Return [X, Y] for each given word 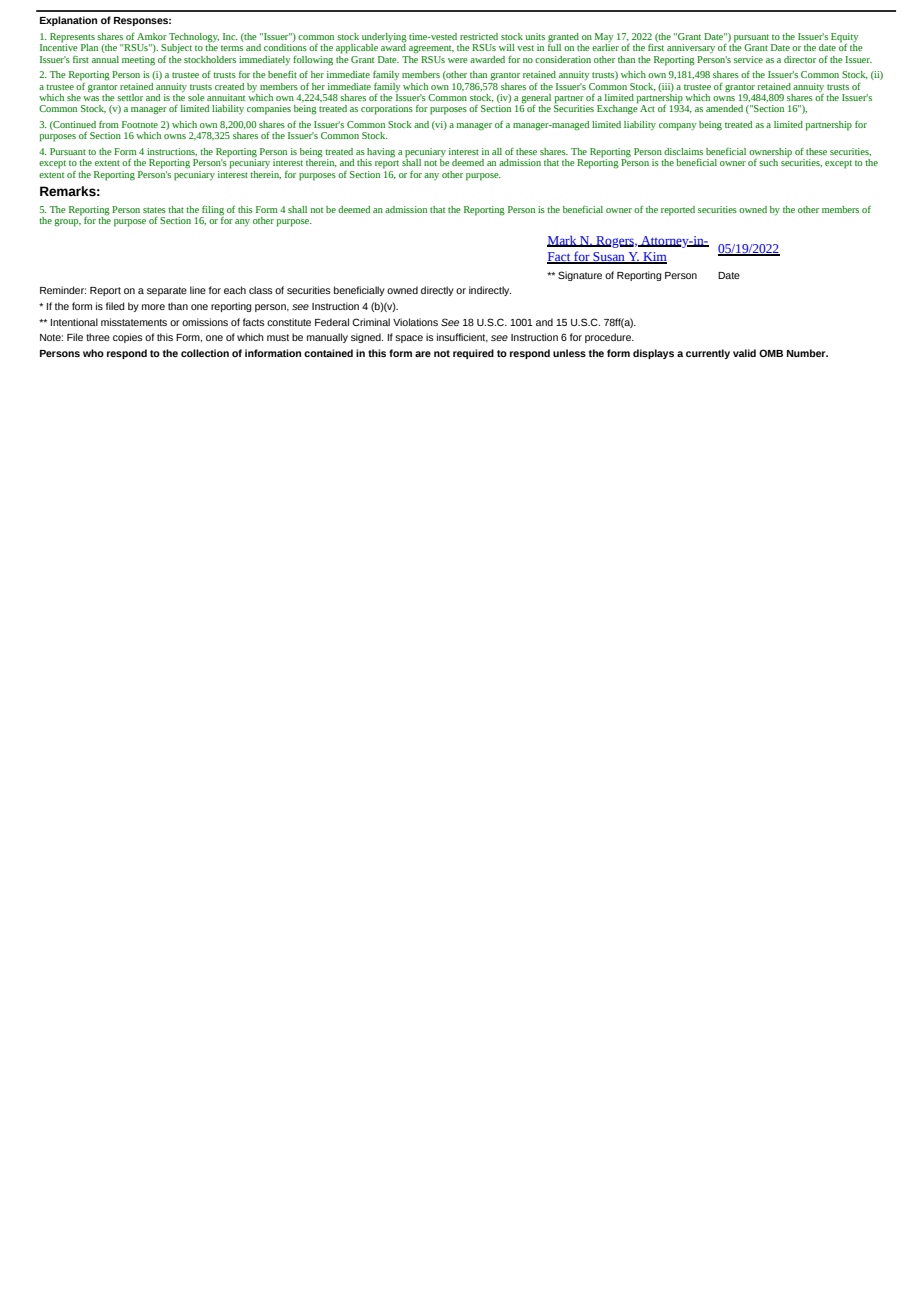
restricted [479, 36]
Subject [176, 50]
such [768, 162]
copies [128, 338]
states [154, 210]
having [381, 153]
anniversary [691, 48]
